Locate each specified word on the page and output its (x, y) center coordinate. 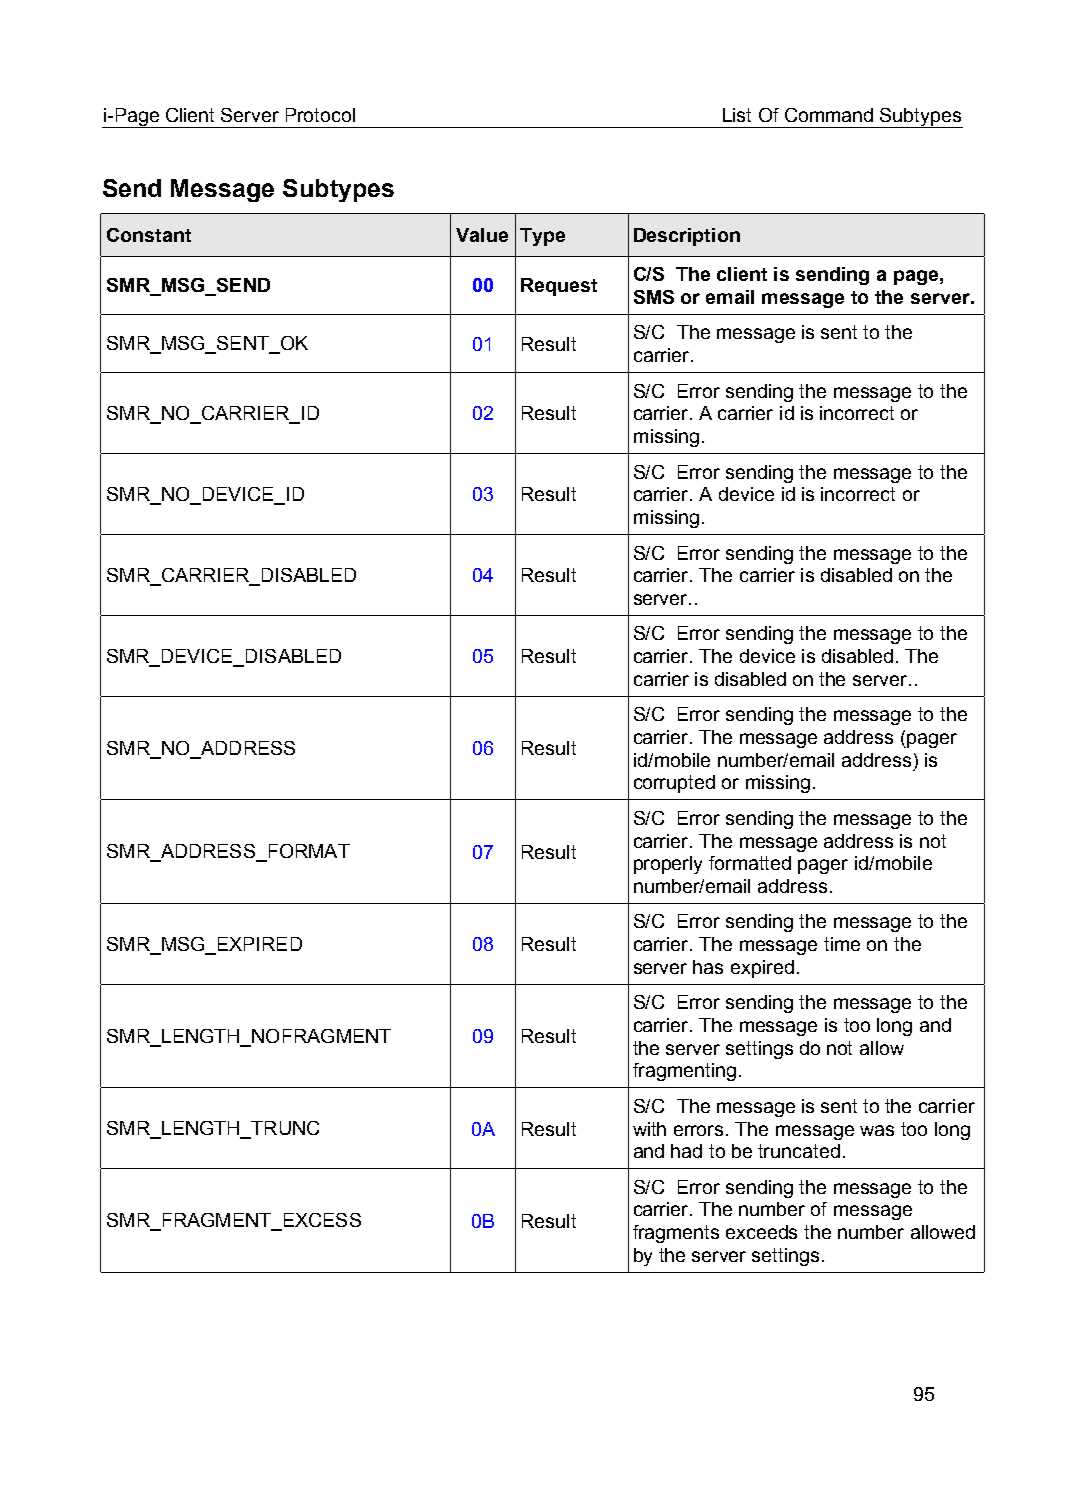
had (686, 1151)
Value (482, 235)
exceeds (761, 1232)
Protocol (320, 115)
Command (829, 115)
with (649, 1129)
